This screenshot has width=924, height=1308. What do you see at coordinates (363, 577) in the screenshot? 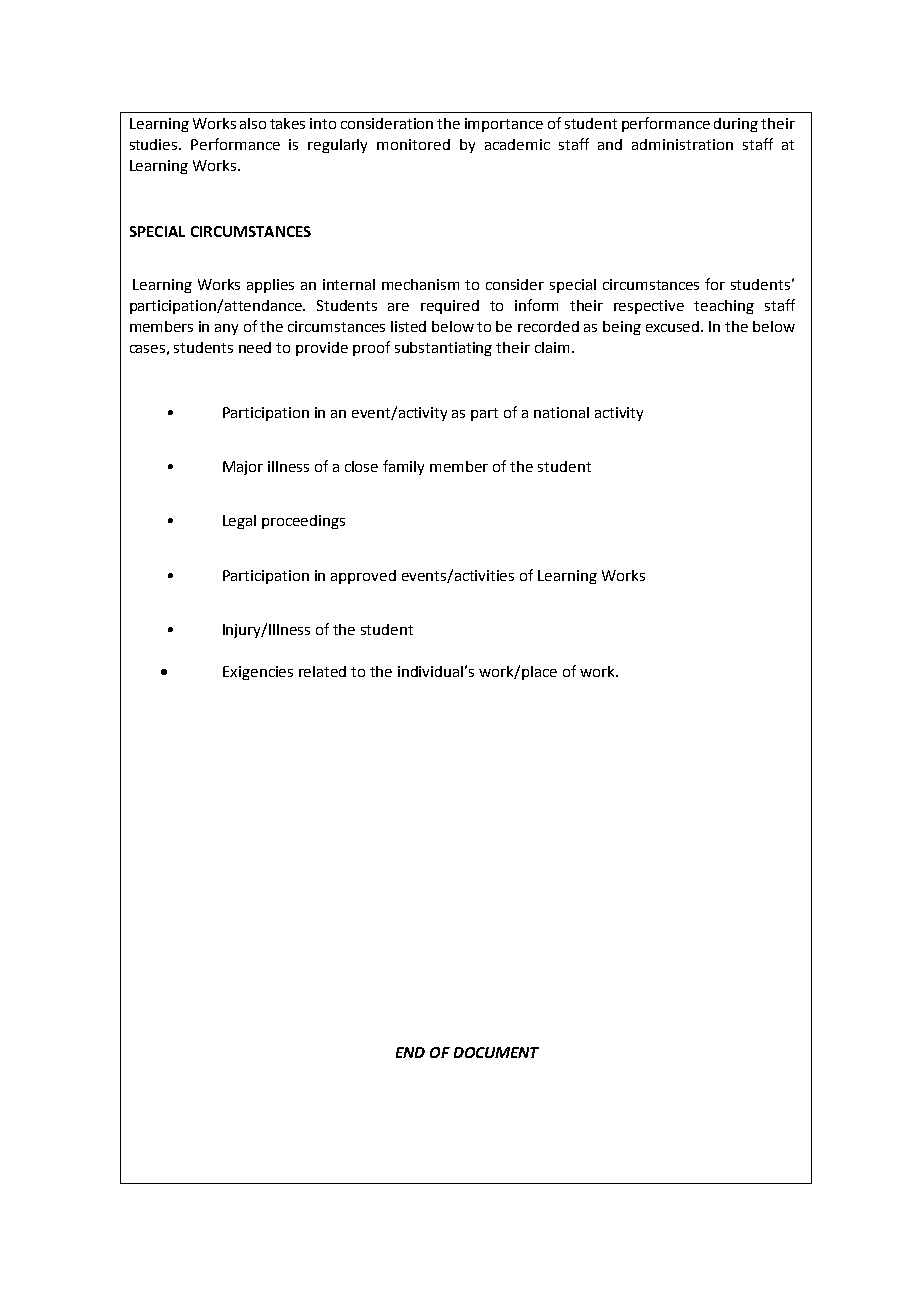
I see `approved` at bounding box center [363, 577].
